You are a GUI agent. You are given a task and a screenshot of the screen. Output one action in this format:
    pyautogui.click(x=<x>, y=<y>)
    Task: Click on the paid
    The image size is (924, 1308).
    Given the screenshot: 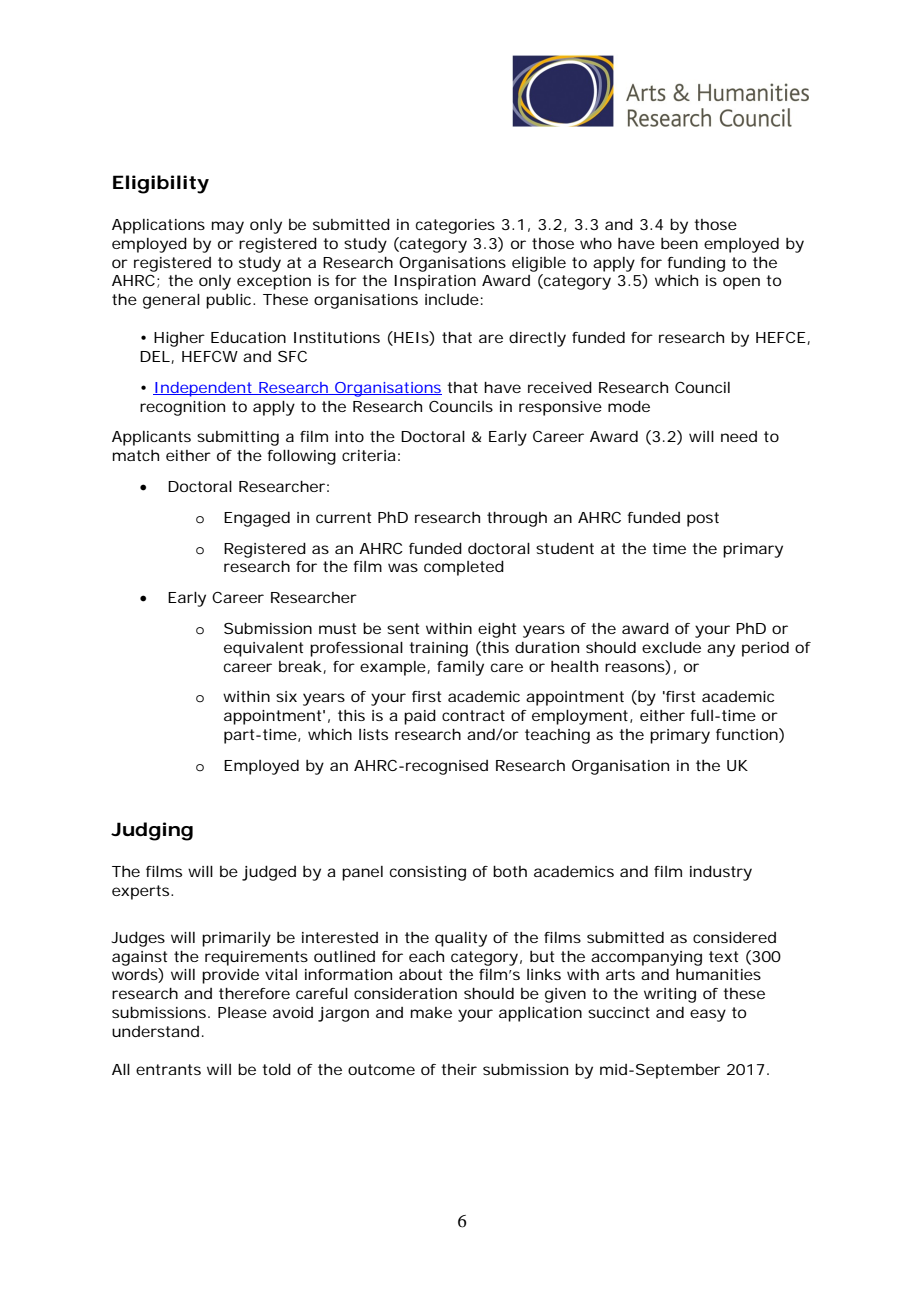 What is the action you would take?
    pyautogui.click(x=420, y=717)
